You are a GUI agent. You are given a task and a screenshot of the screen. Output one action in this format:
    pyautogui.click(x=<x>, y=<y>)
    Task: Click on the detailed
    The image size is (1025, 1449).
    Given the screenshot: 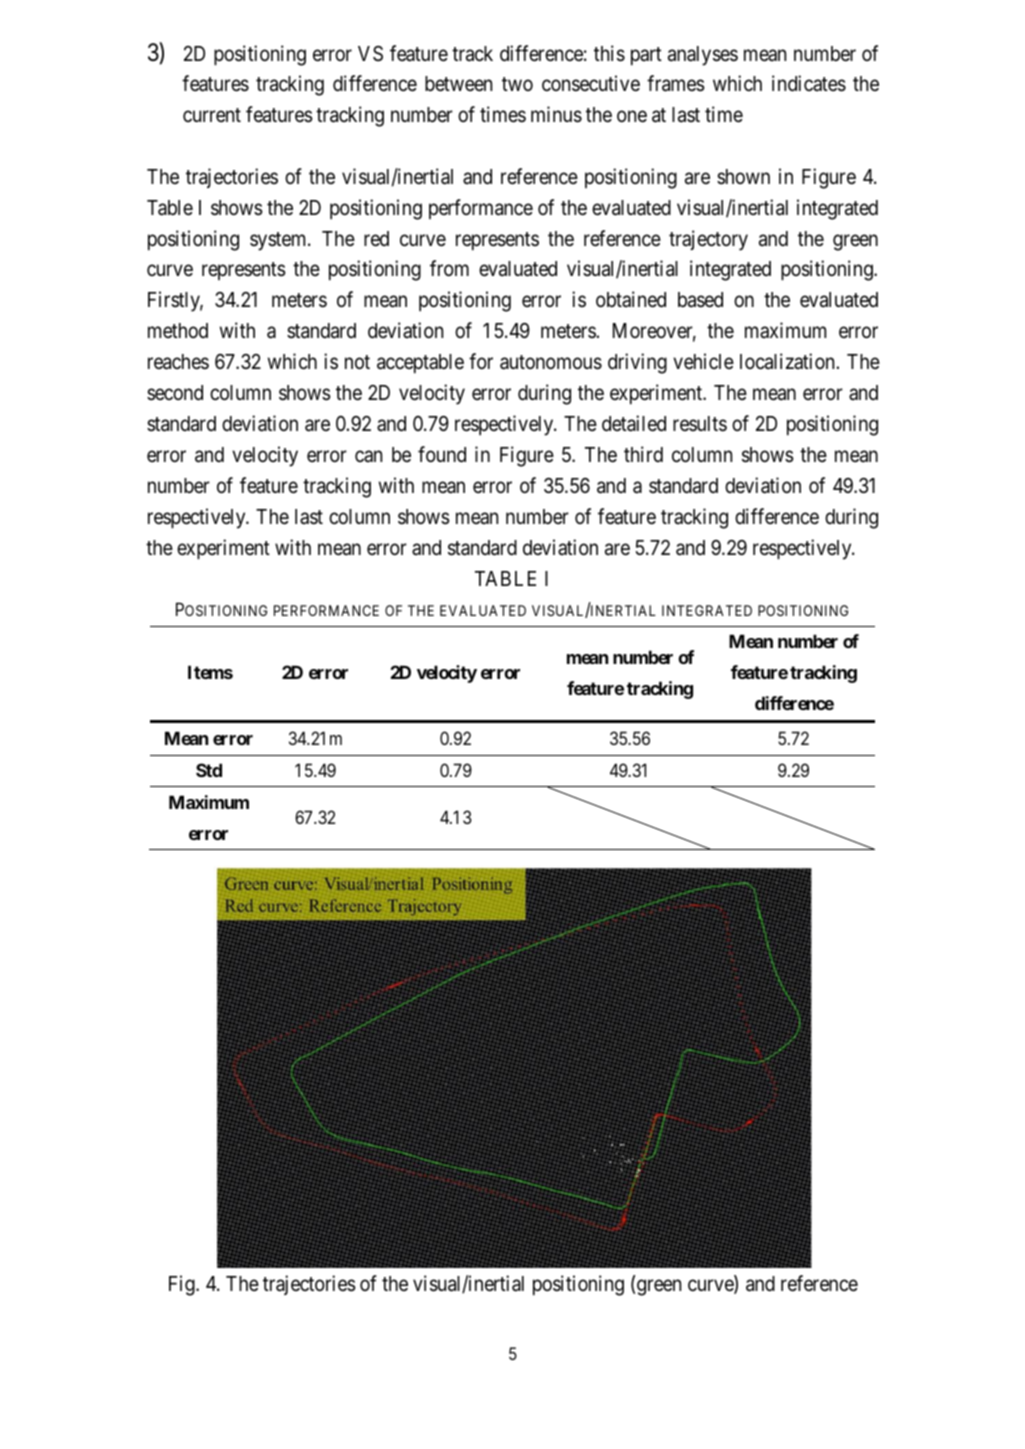 What is the action you would take?
    pyautogui.click(x=634, y=423)
